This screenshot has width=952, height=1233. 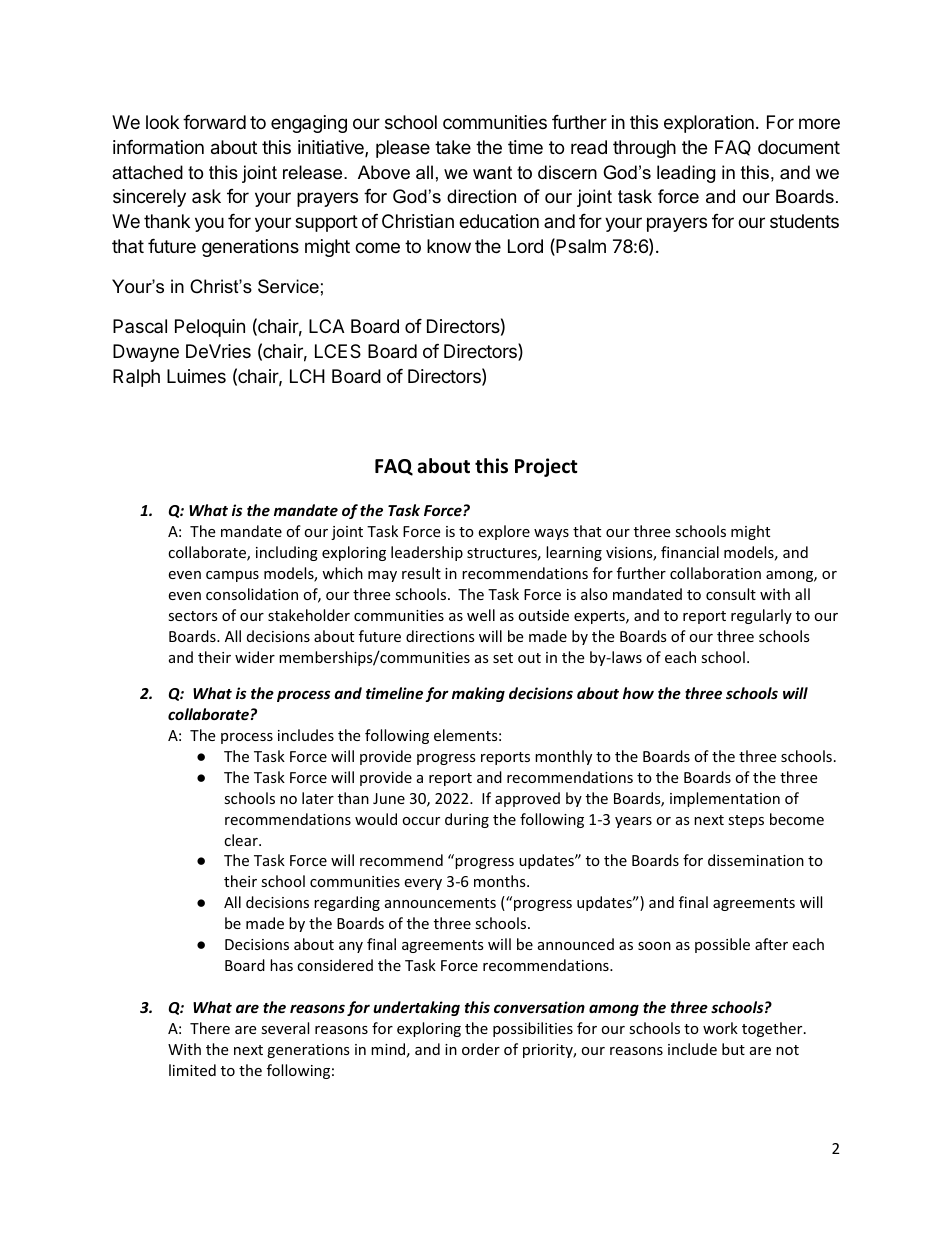 I want to click on order, so click(x=481, y=1049).
